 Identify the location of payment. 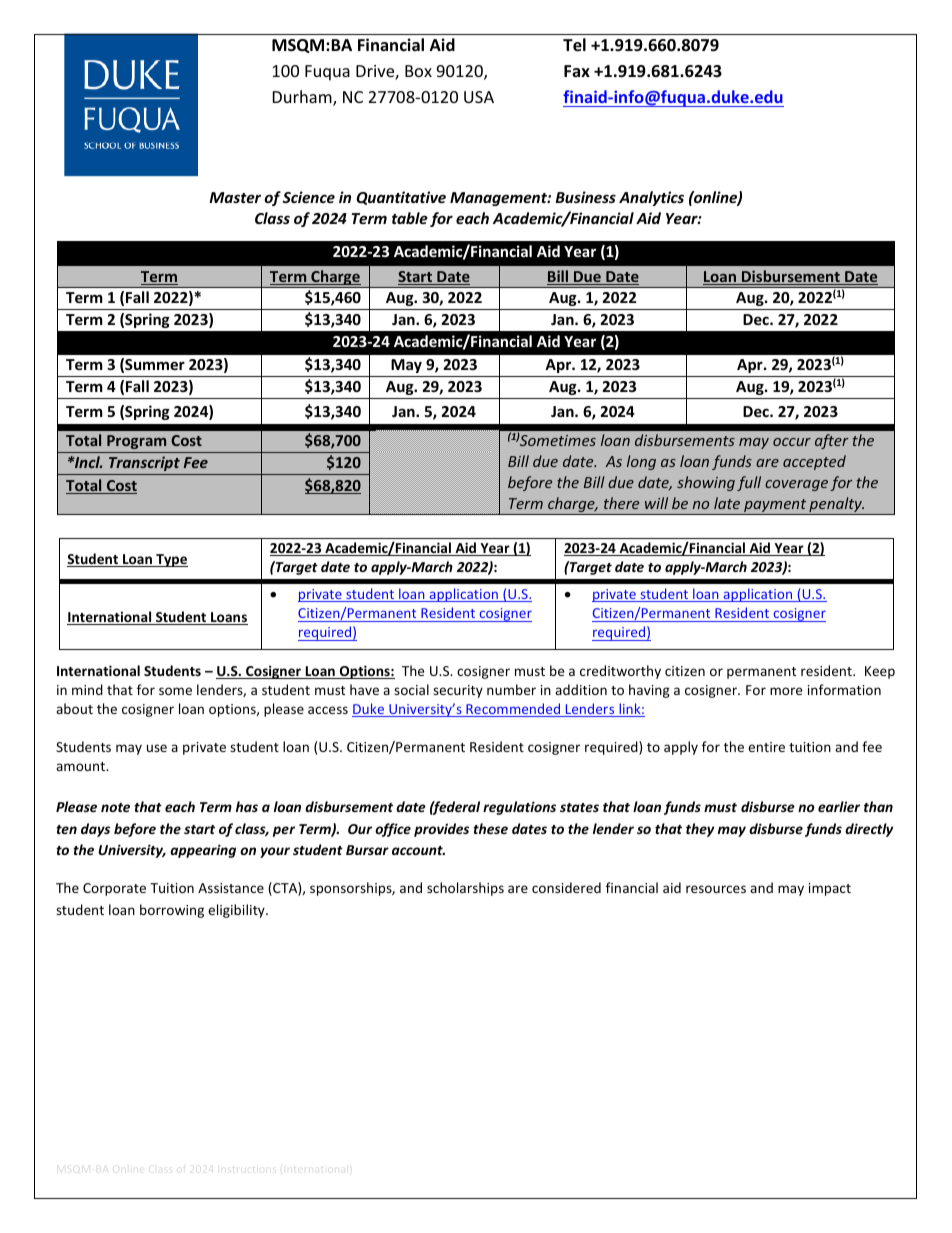
(775, 507).
